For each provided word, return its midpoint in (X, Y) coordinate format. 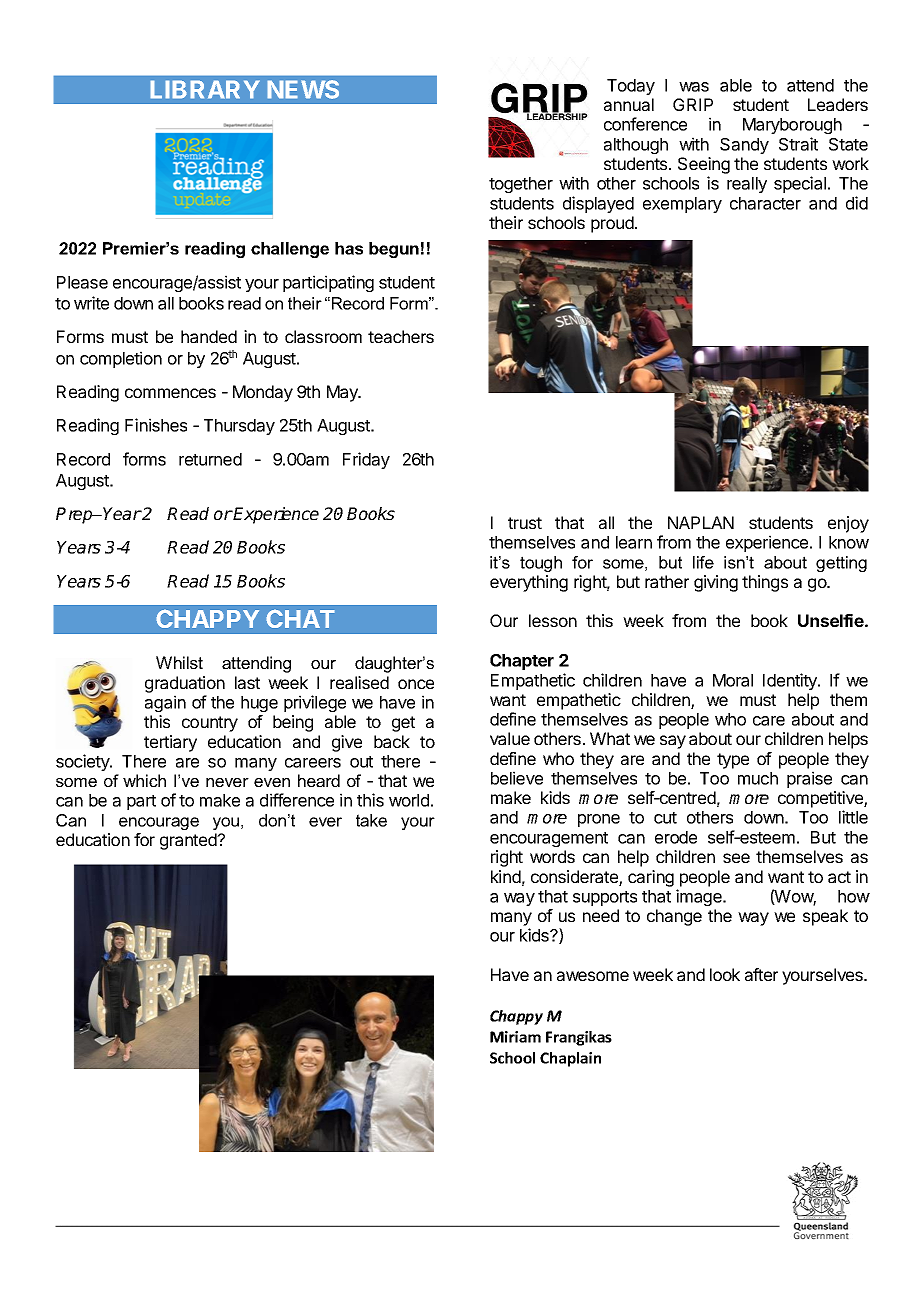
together (521, 185)
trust (525, 523)
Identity (791, 681)
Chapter (522, 662)
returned (210, 459)
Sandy (744, 146)
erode (676, 837)
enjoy (848, 524)
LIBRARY (205, 89)
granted (189, 841)
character (765, 203)
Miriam (515, 1037)
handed (209, 336)
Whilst (179, 662)
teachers (401, 336)
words (552, 856)
